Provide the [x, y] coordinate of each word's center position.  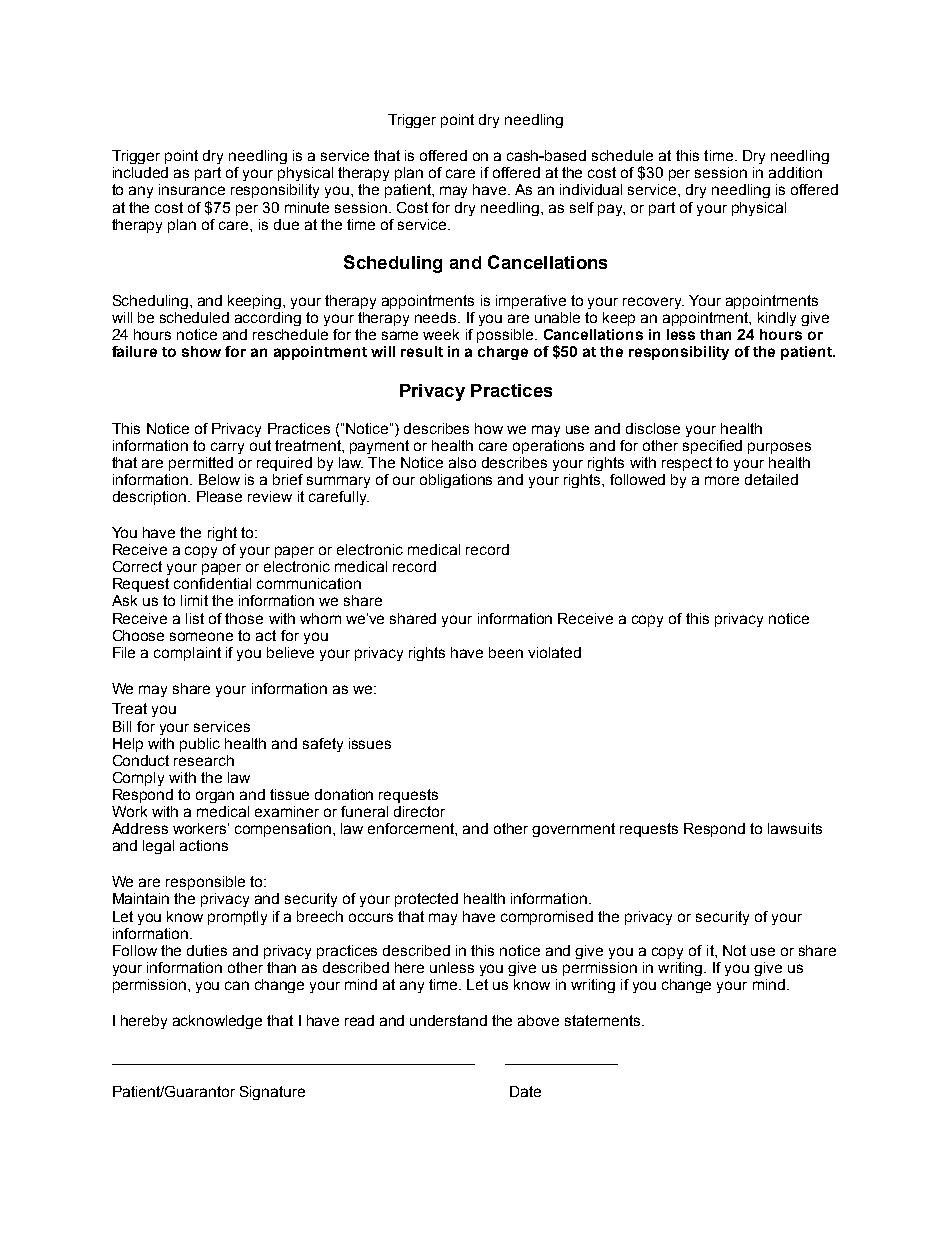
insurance [192, 189]
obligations [456, 481]
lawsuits [795, 828]
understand [448, 1020]
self [582, 207]
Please [219, 496]
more [722, 480]
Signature [272, 1093]
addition [795, 172]
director [419, 811]
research [204, 760]
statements [604, 1020]
